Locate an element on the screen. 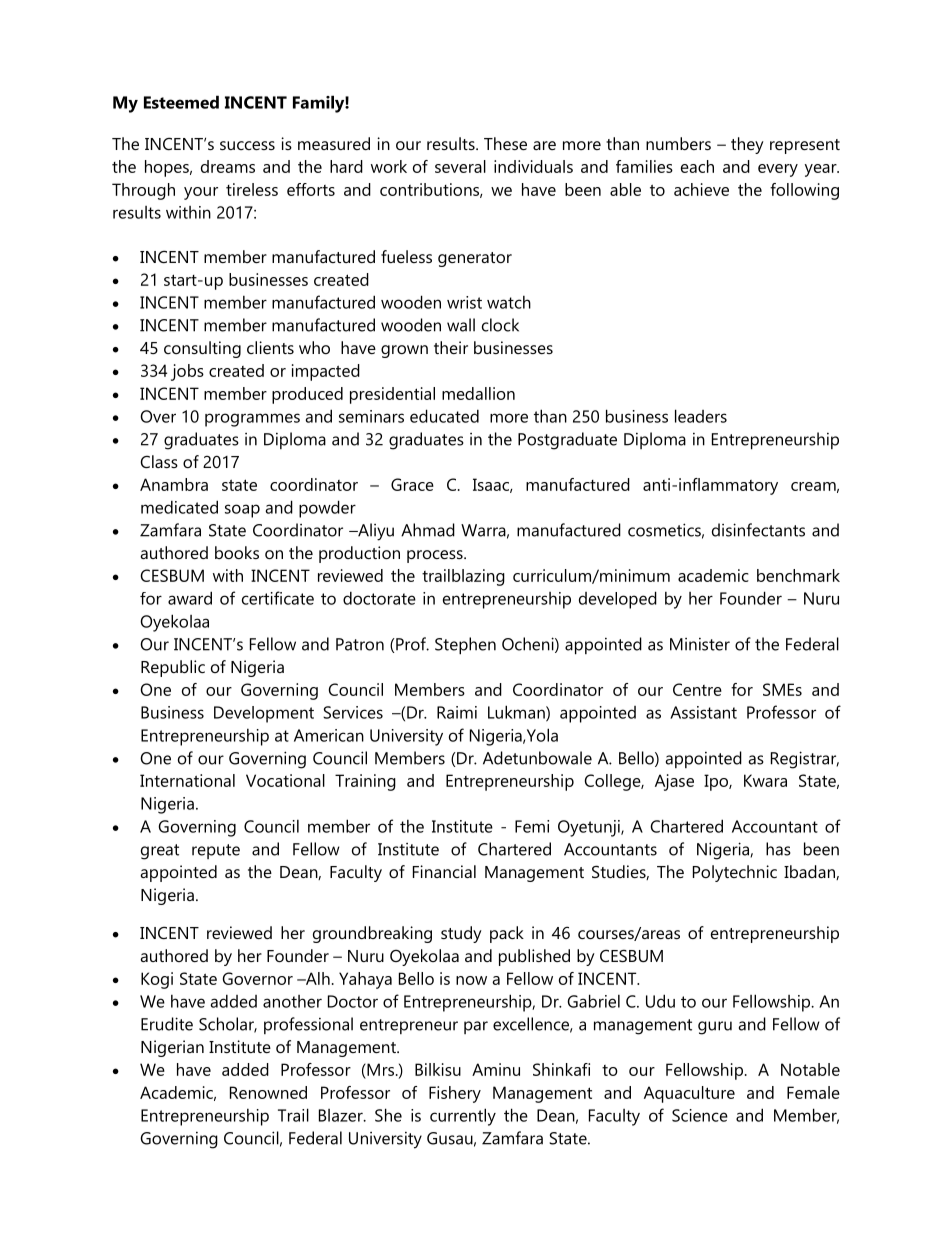 This screenshot has height=1233, width=952. Renowned is located at coordinates (268, 1092).
